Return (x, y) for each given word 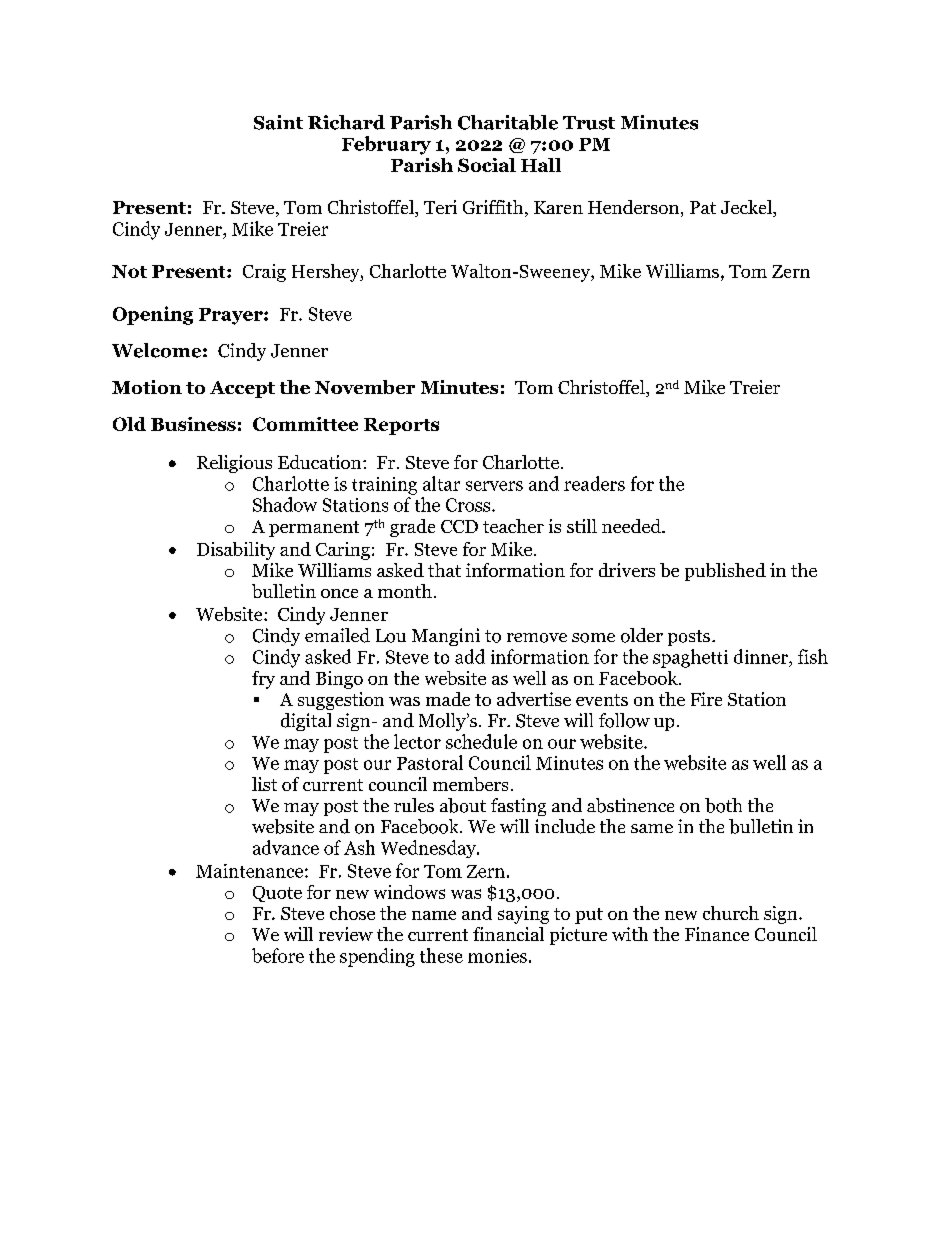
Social (487, 165)
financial (508, 934)
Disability (236, 551)
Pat (703, 207)
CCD (459, 526)
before (278, 955)
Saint (278, 122)
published (725, 572)
